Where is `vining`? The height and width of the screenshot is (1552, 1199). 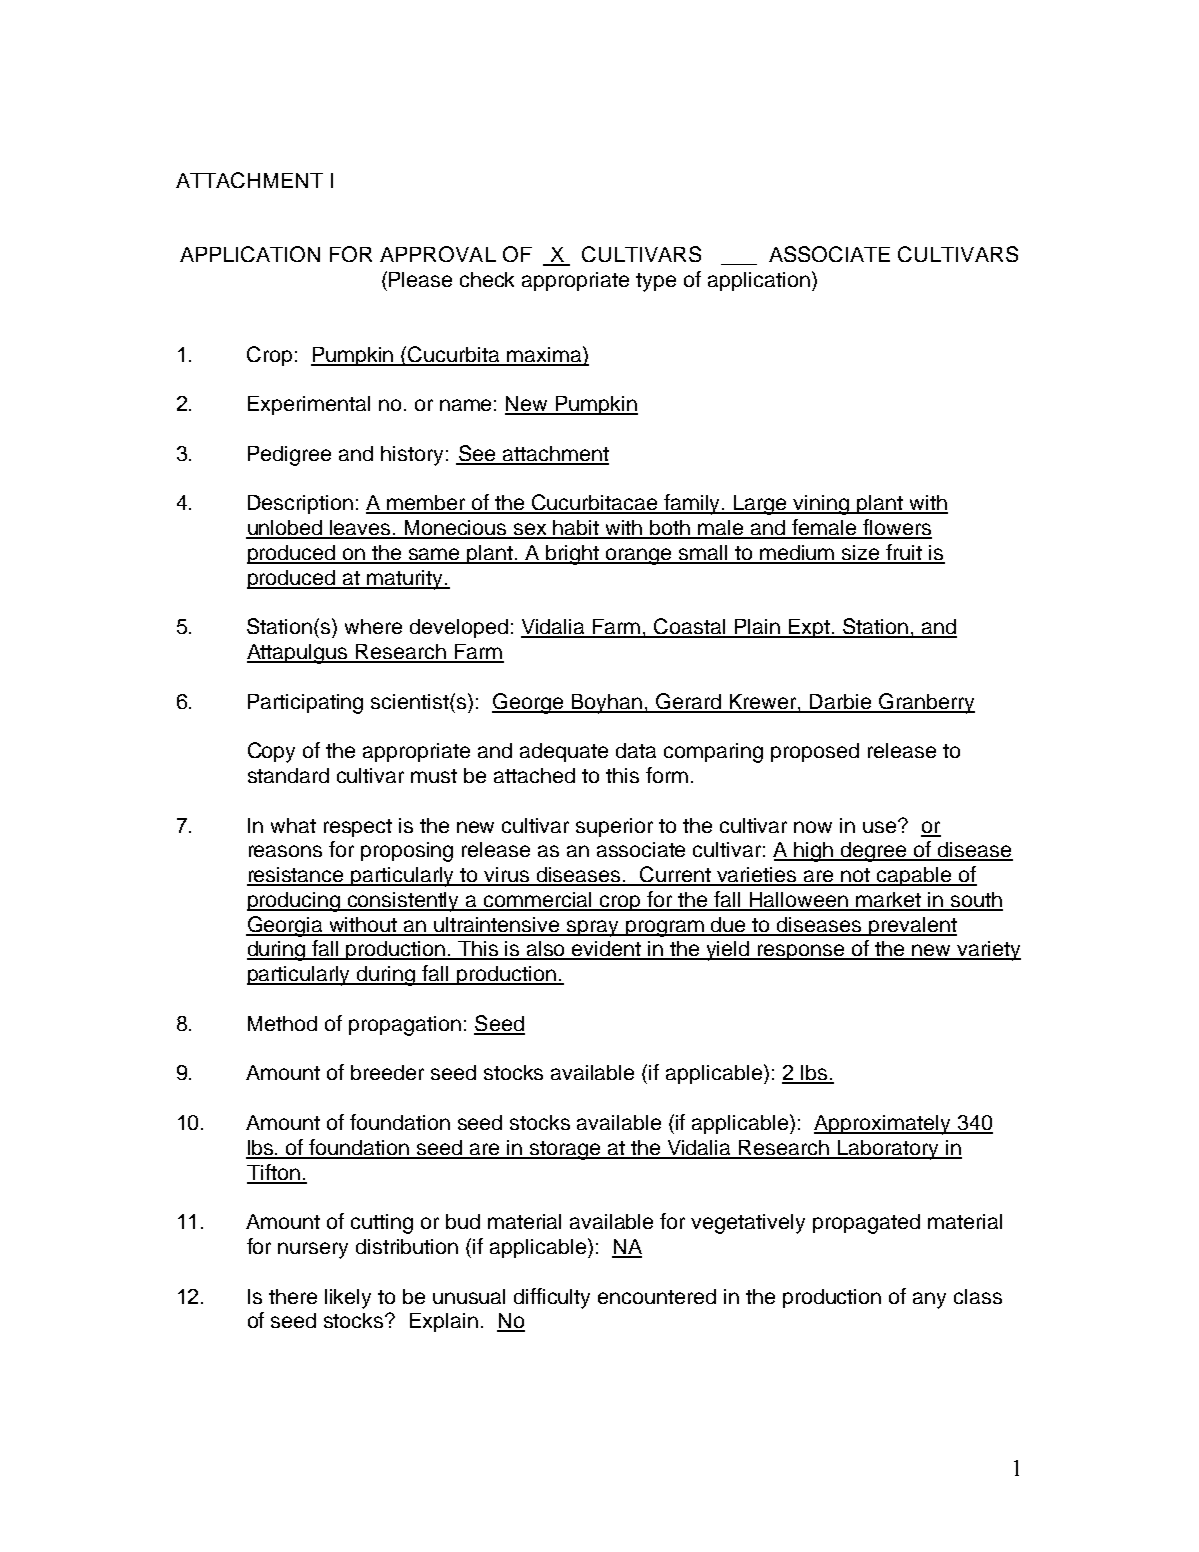
vining is located at coordinates (822, 505).
